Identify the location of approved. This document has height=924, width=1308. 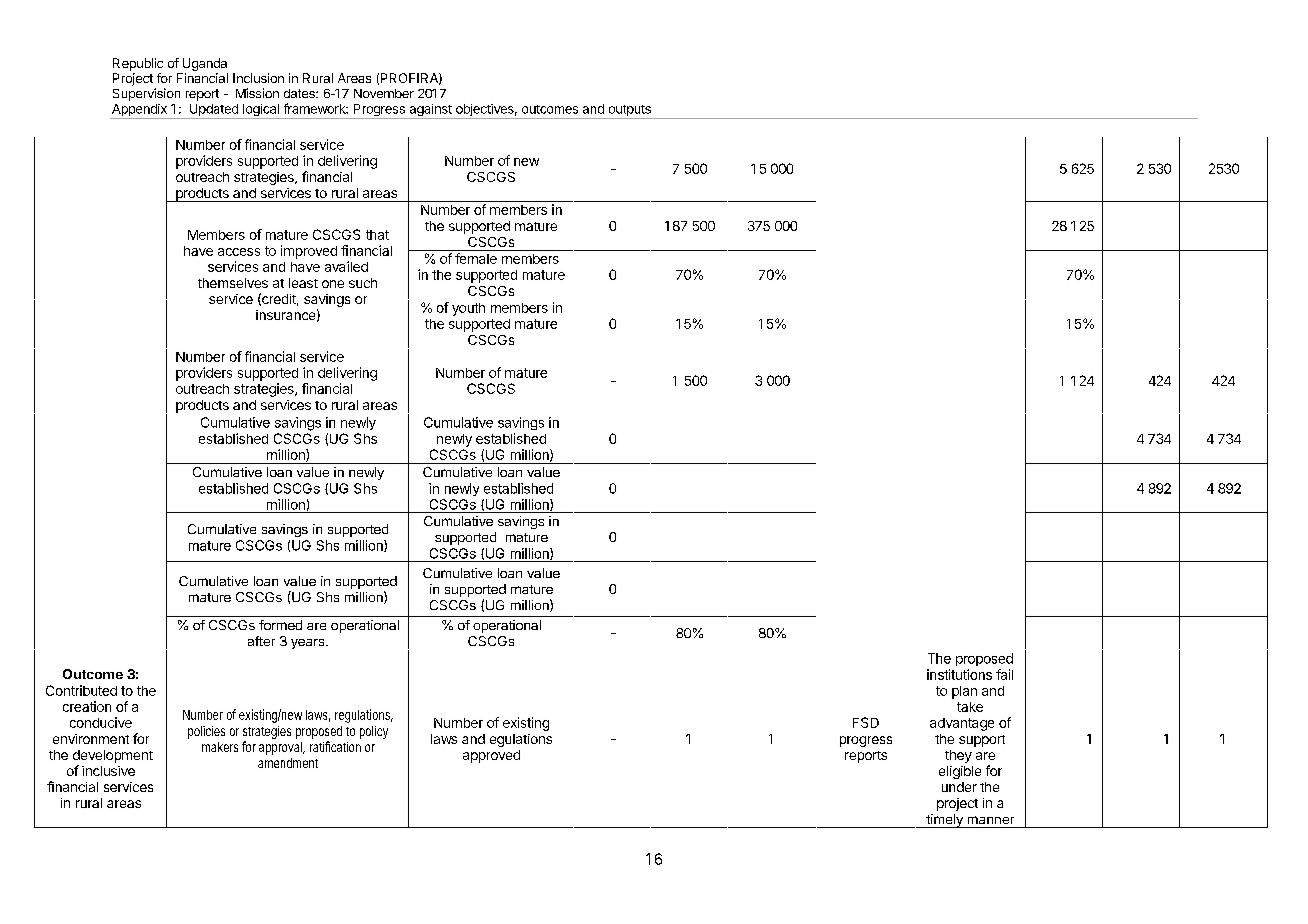
(491, 756).
